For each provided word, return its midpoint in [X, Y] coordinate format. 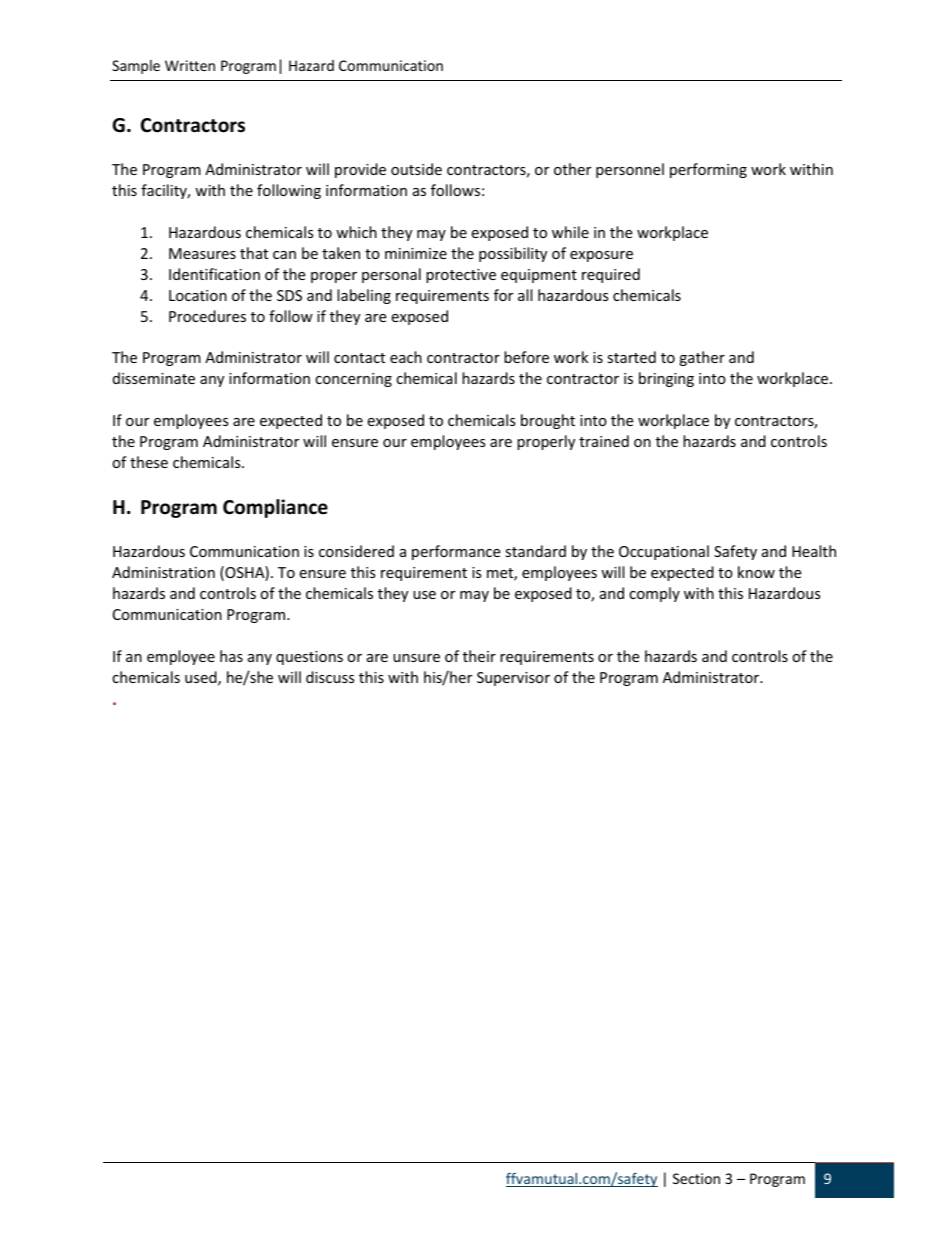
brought [548, 421]
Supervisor [513, 679]
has [231, 656]
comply [654, 594]
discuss [330, 677]
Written [190, 65]
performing [708, 170]
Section [696, 1178]
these [149, 462]
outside [416, 169]
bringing [666, 379]
